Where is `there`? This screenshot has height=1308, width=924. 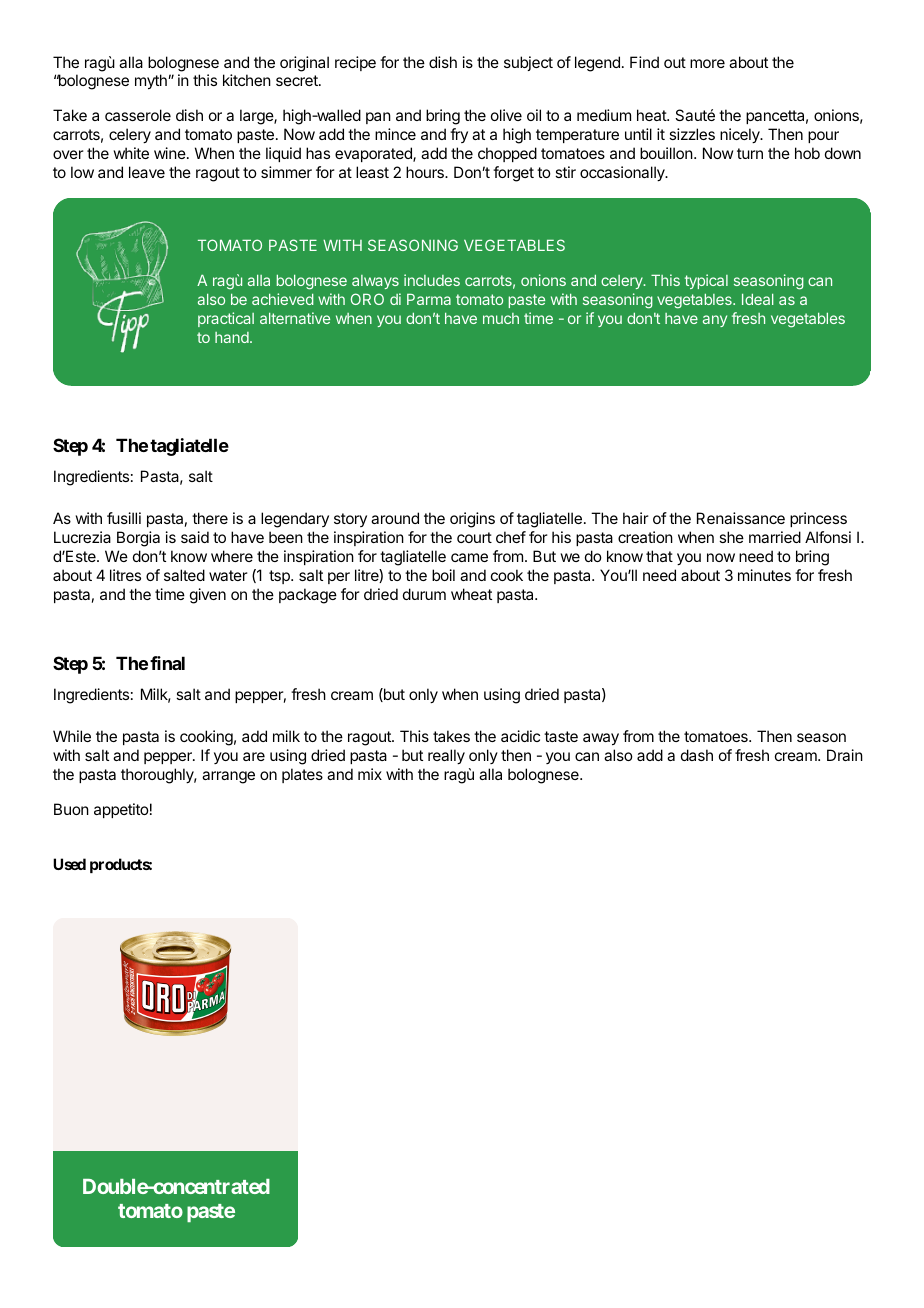
there is located at coordinates (210, 518).
